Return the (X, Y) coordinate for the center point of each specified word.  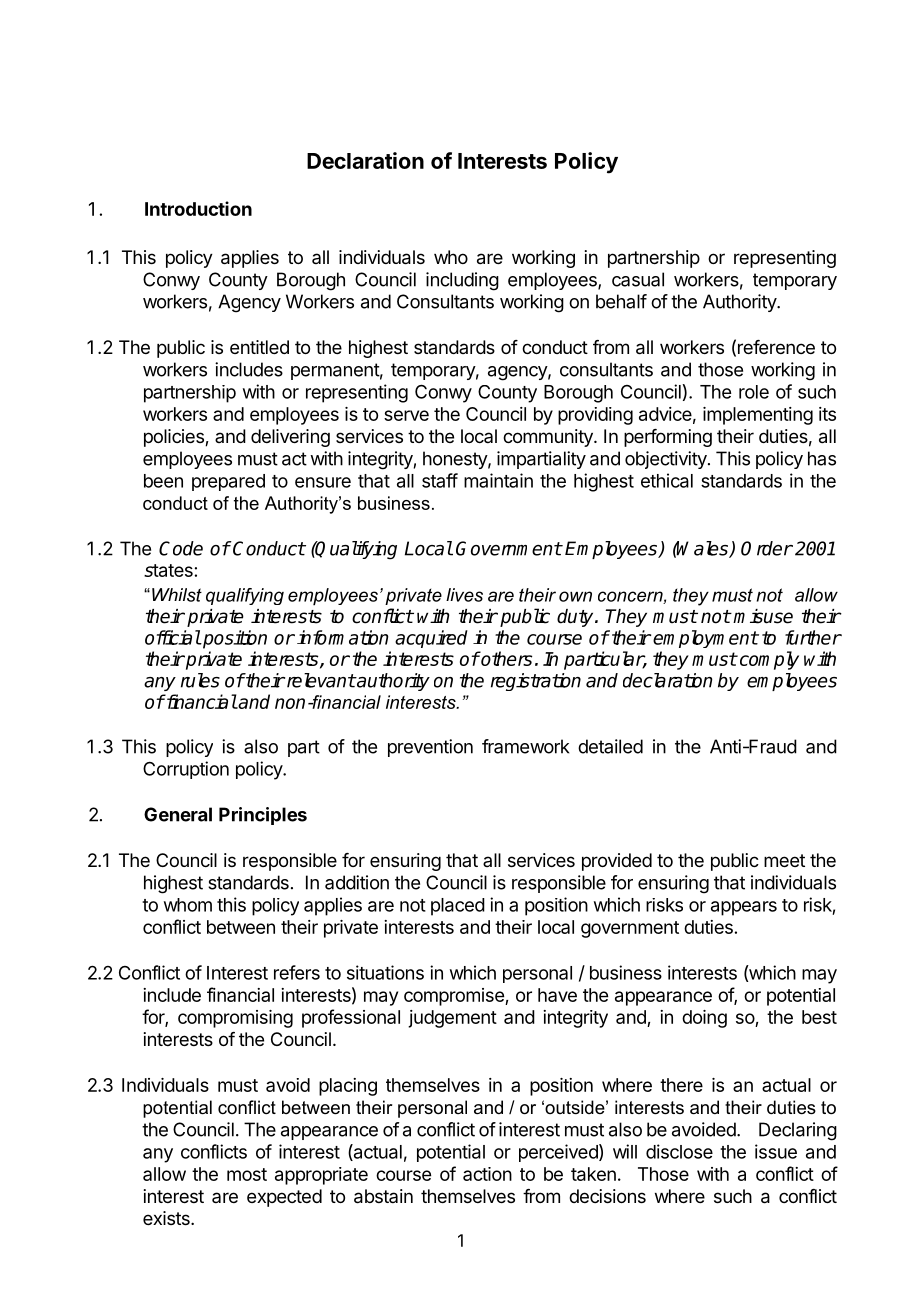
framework (525, 746)
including (462, 281)
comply (768, 660)
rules (200, 680)
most (247, 1174)
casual (638, 279)
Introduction (198, 208)
